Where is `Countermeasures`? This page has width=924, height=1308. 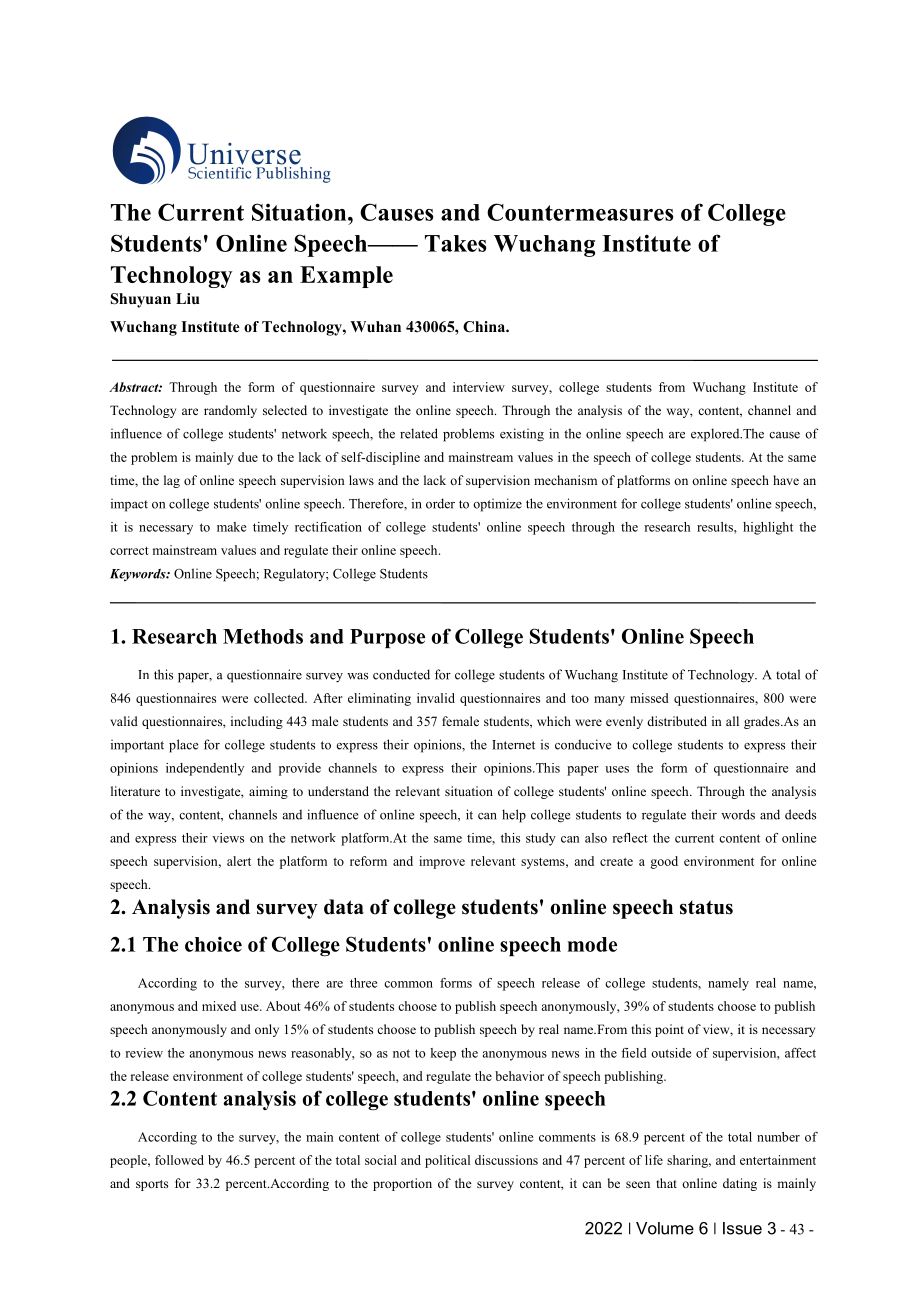
Countermeasures is located at coordinates (580, 212).
